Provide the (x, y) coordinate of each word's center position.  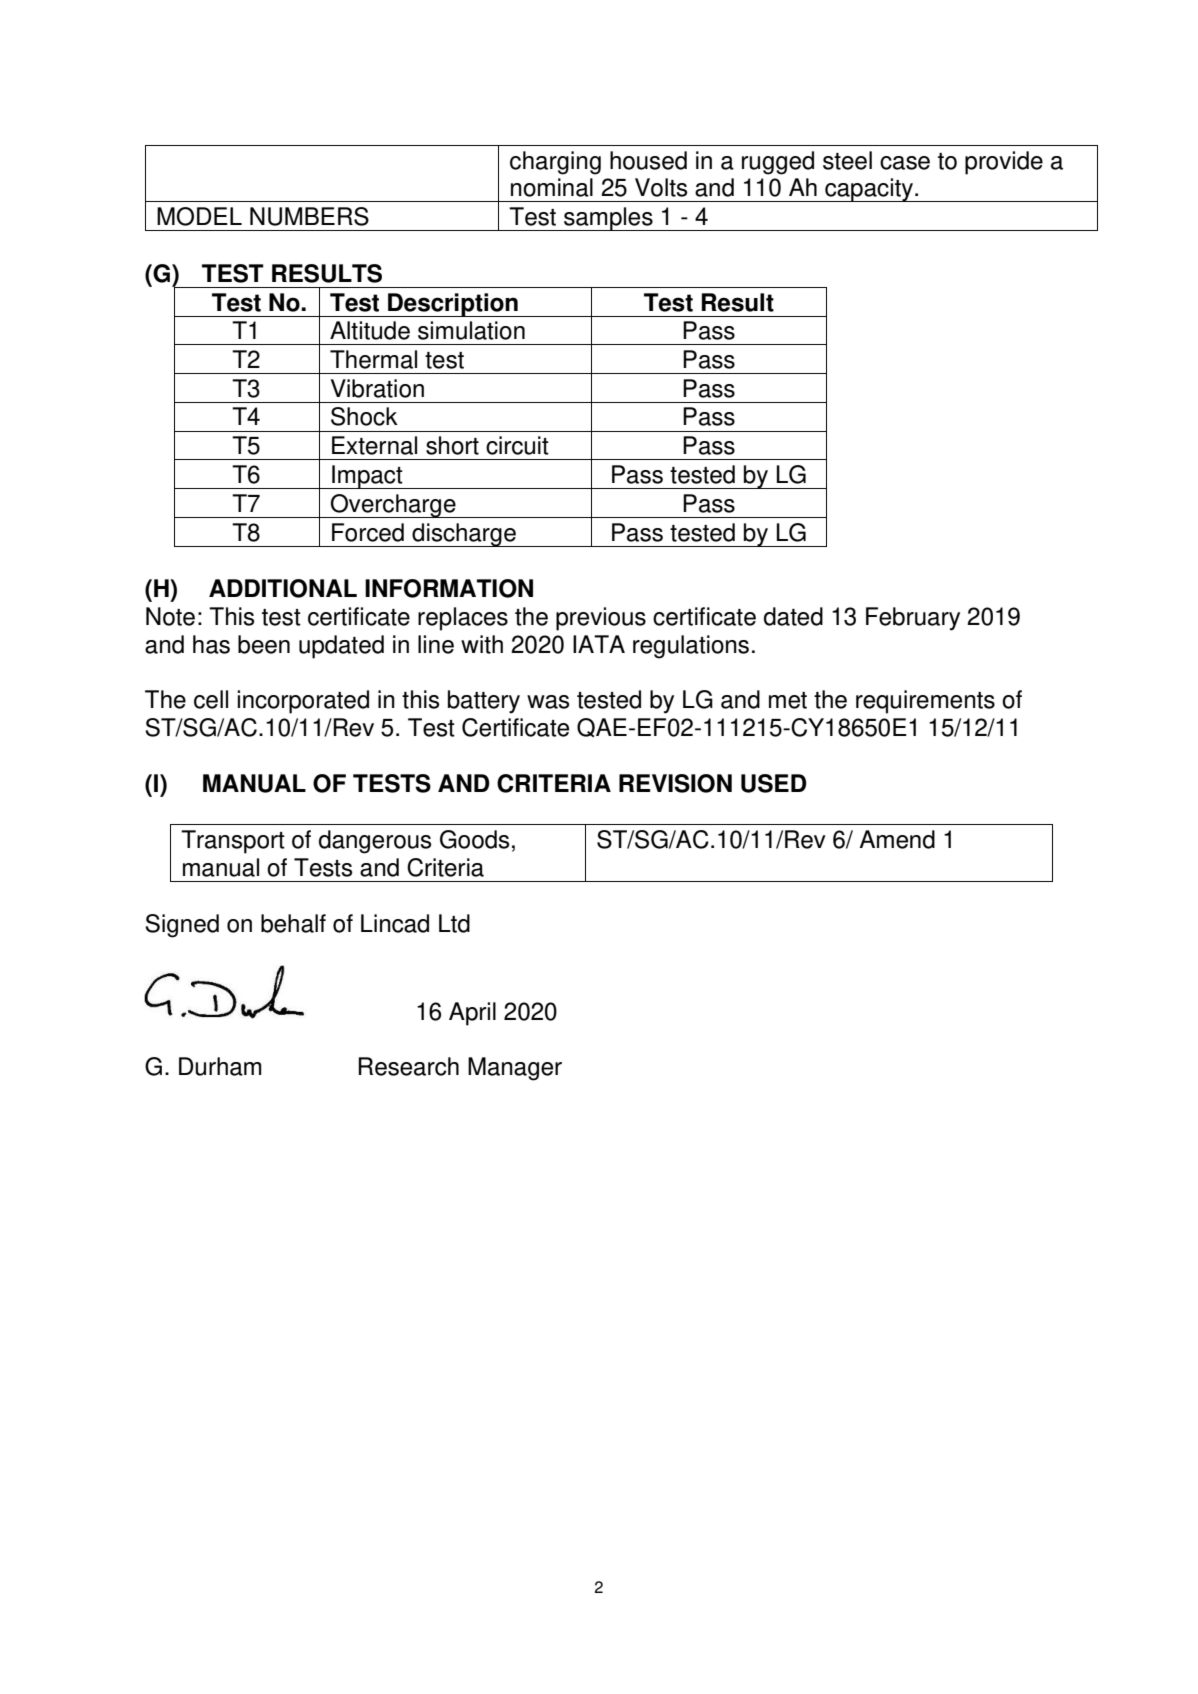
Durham (220, 1066)
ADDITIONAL (283, 588)
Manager (515, 1069)
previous (601, 619)
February (913, 619)
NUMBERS (309, 216)
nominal (552, 187)
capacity (869, 190)
